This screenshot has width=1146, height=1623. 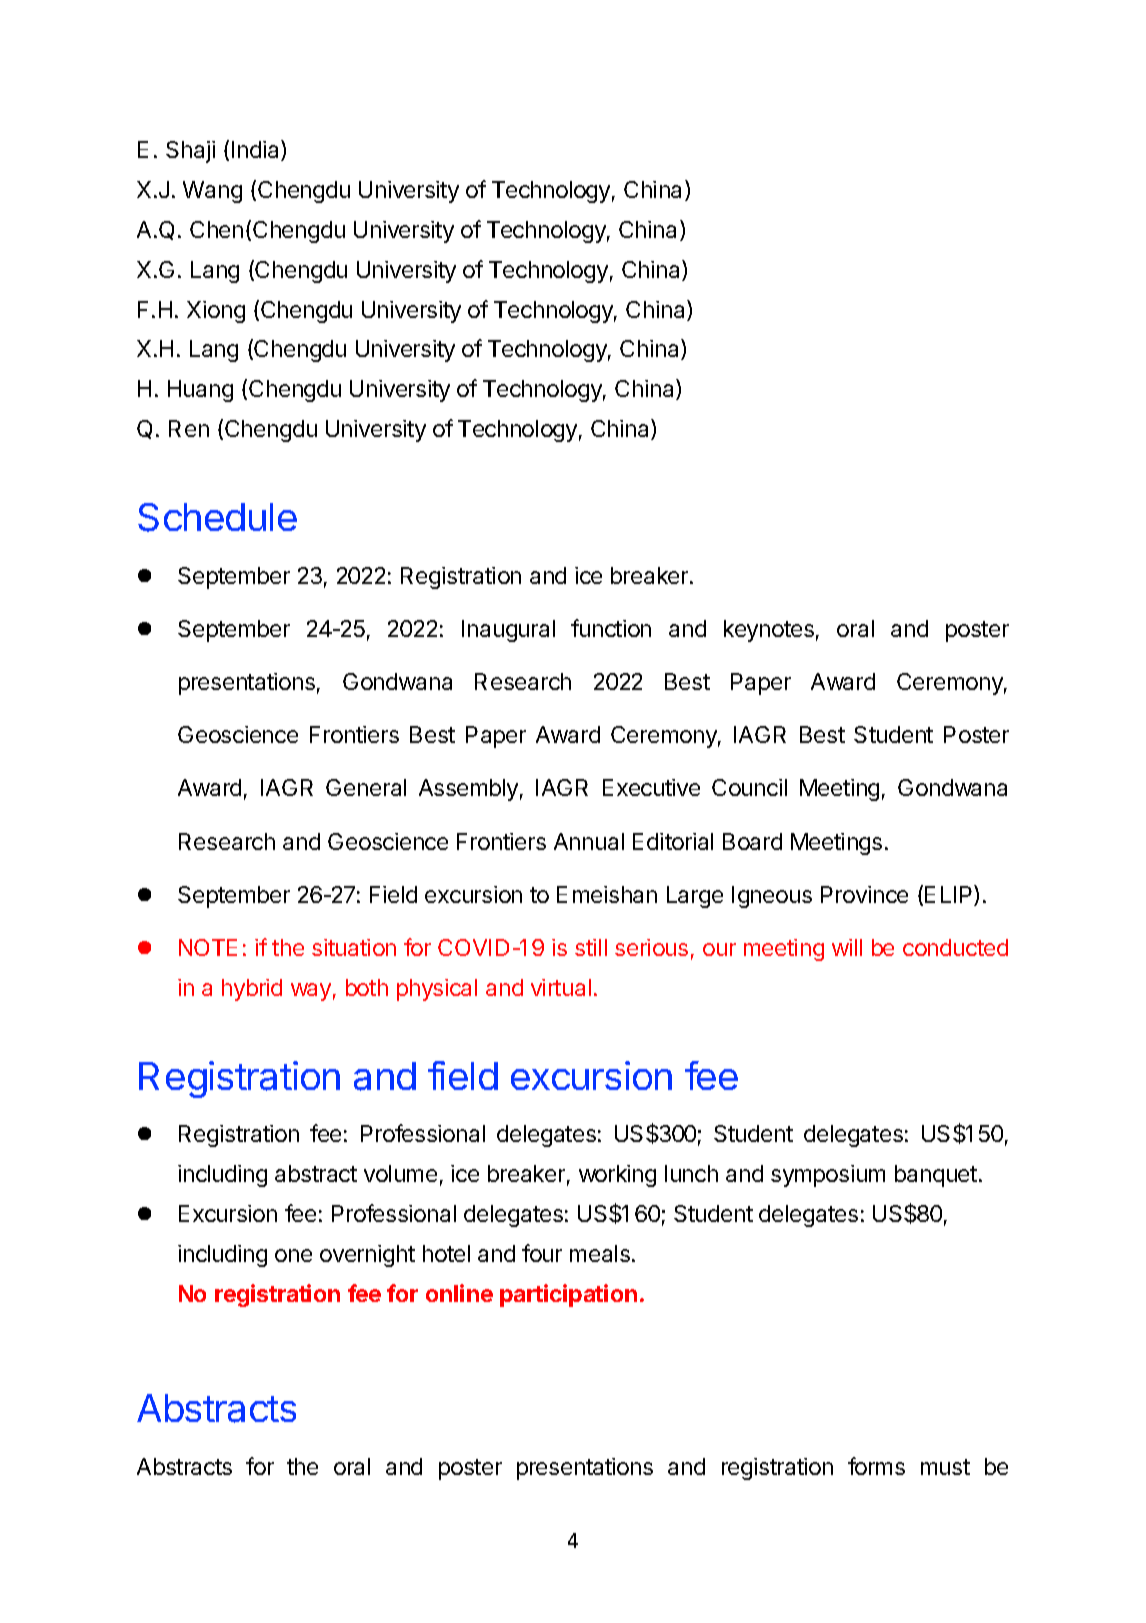 I want to click on Xiong, so click(x=216, y=312).
